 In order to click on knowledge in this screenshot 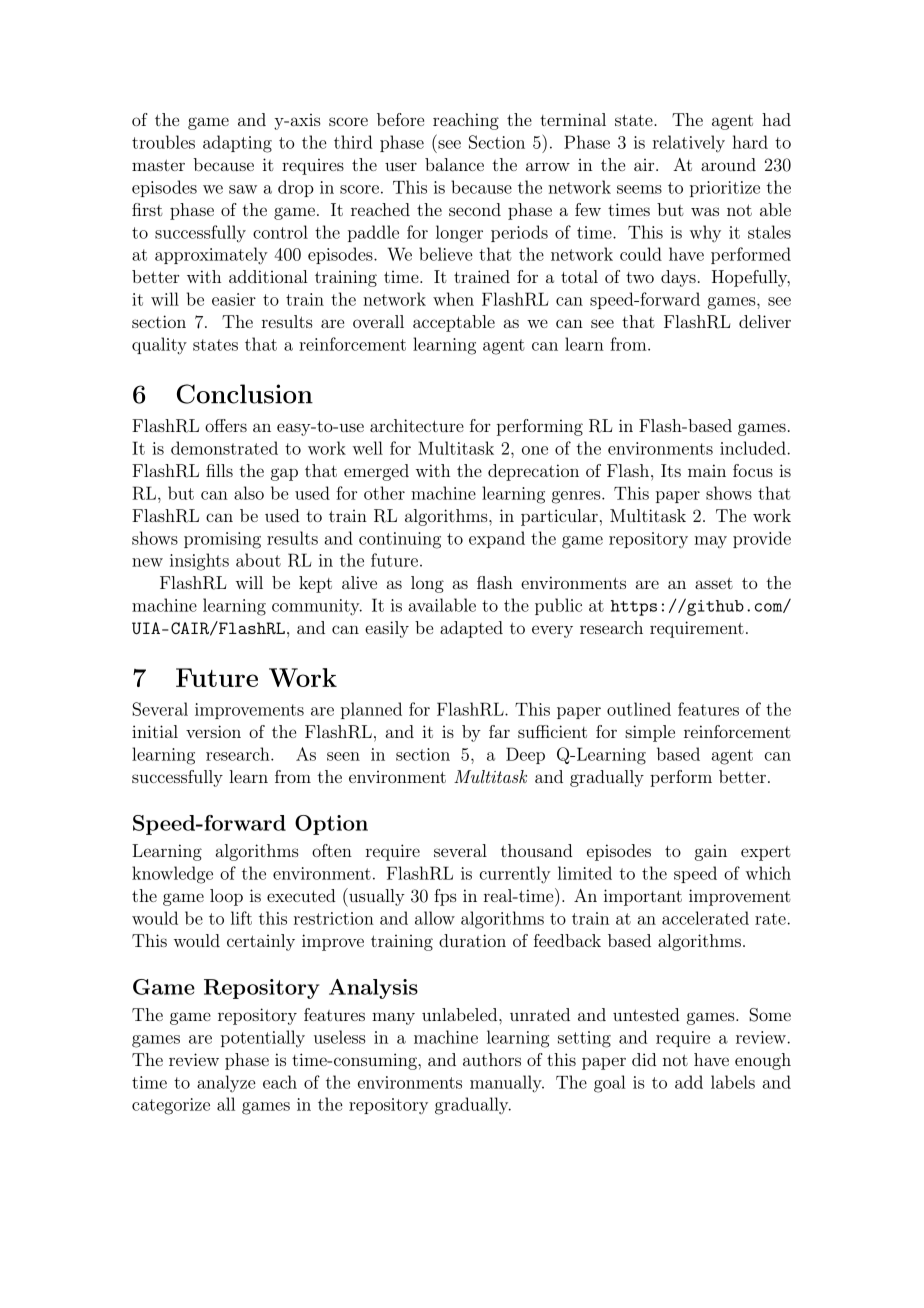, I will do `click(172, 875)`.
